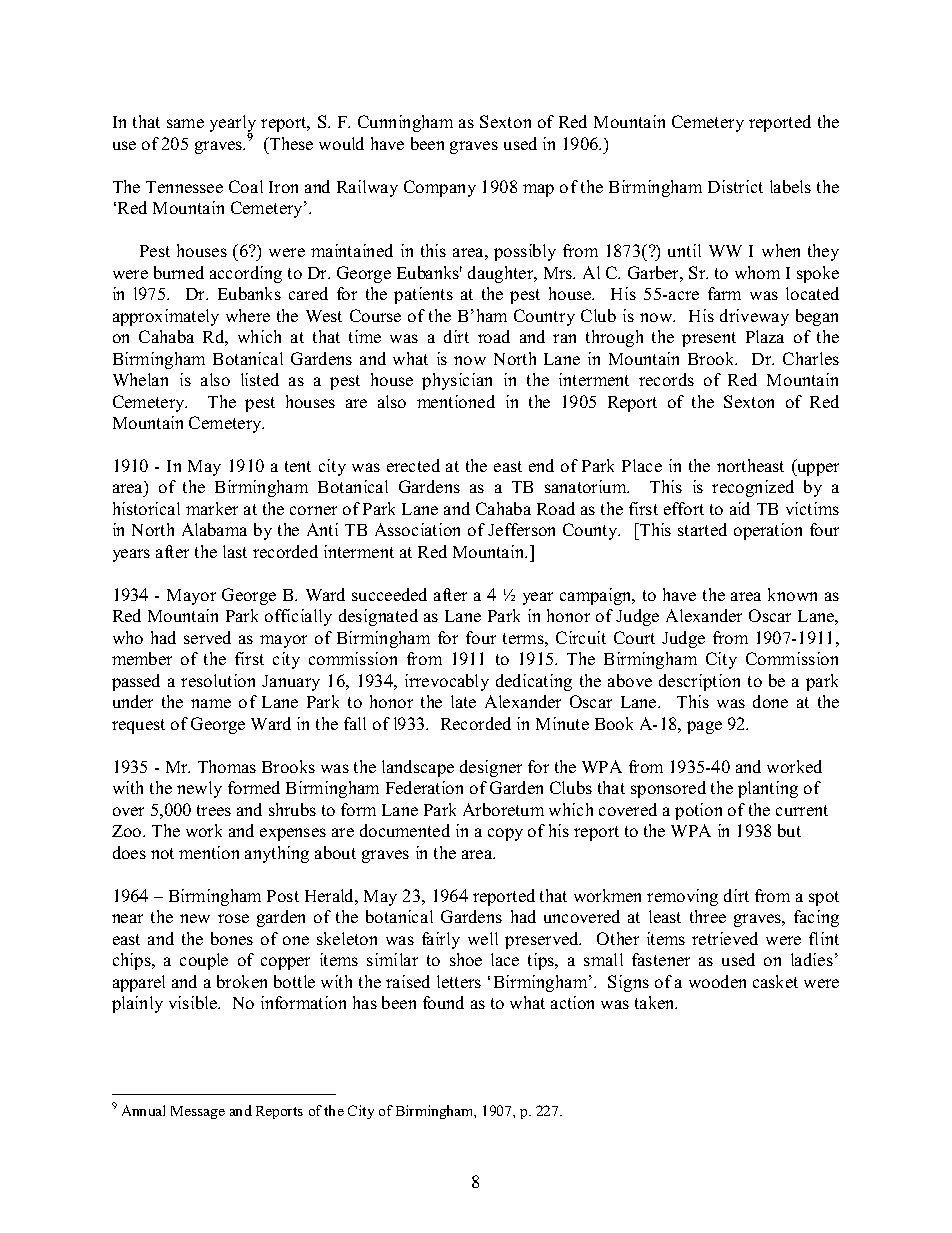  I want to click on District, so click(735, 186).
